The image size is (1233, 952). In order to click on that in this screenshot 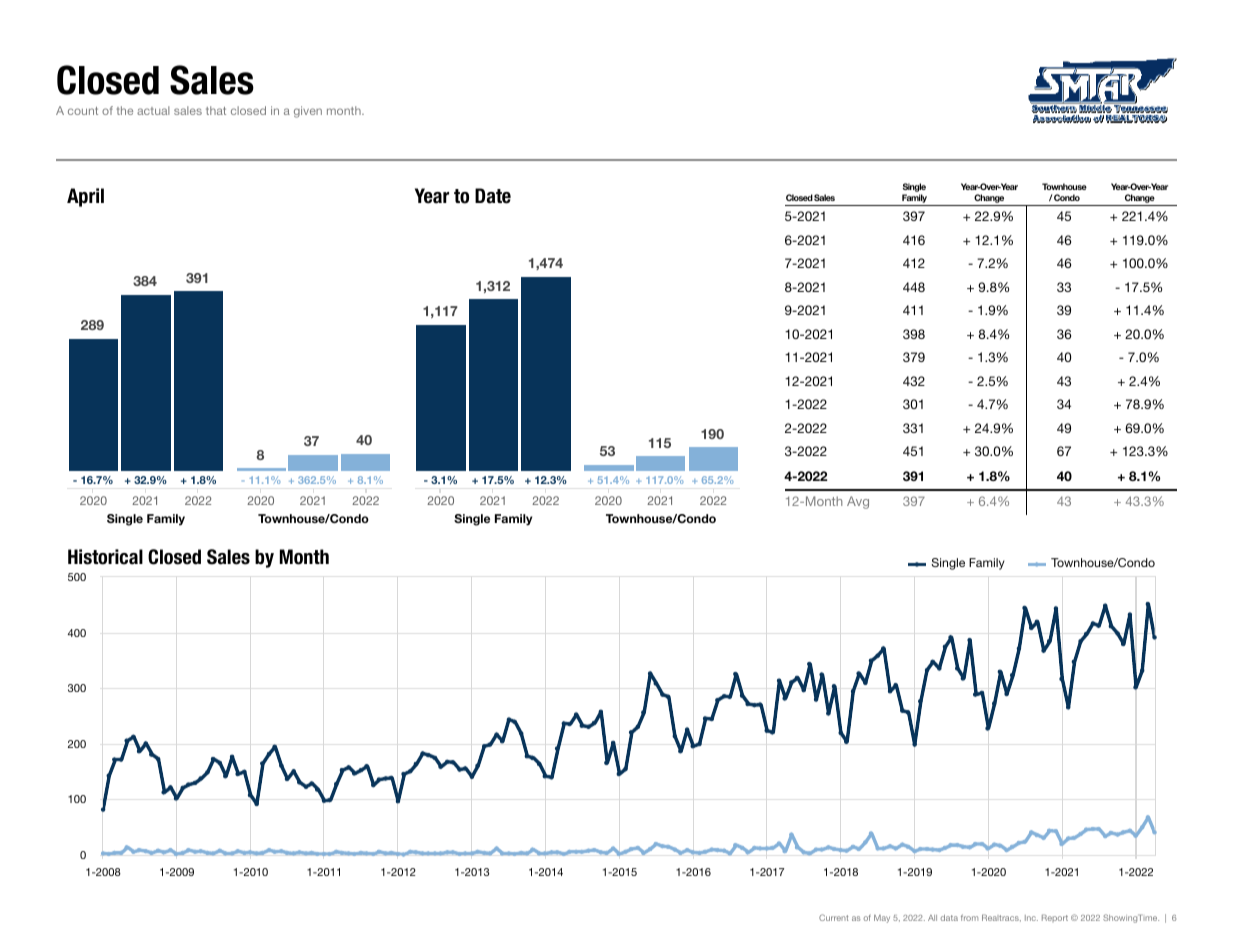, I will do `click(216, 110)`.
